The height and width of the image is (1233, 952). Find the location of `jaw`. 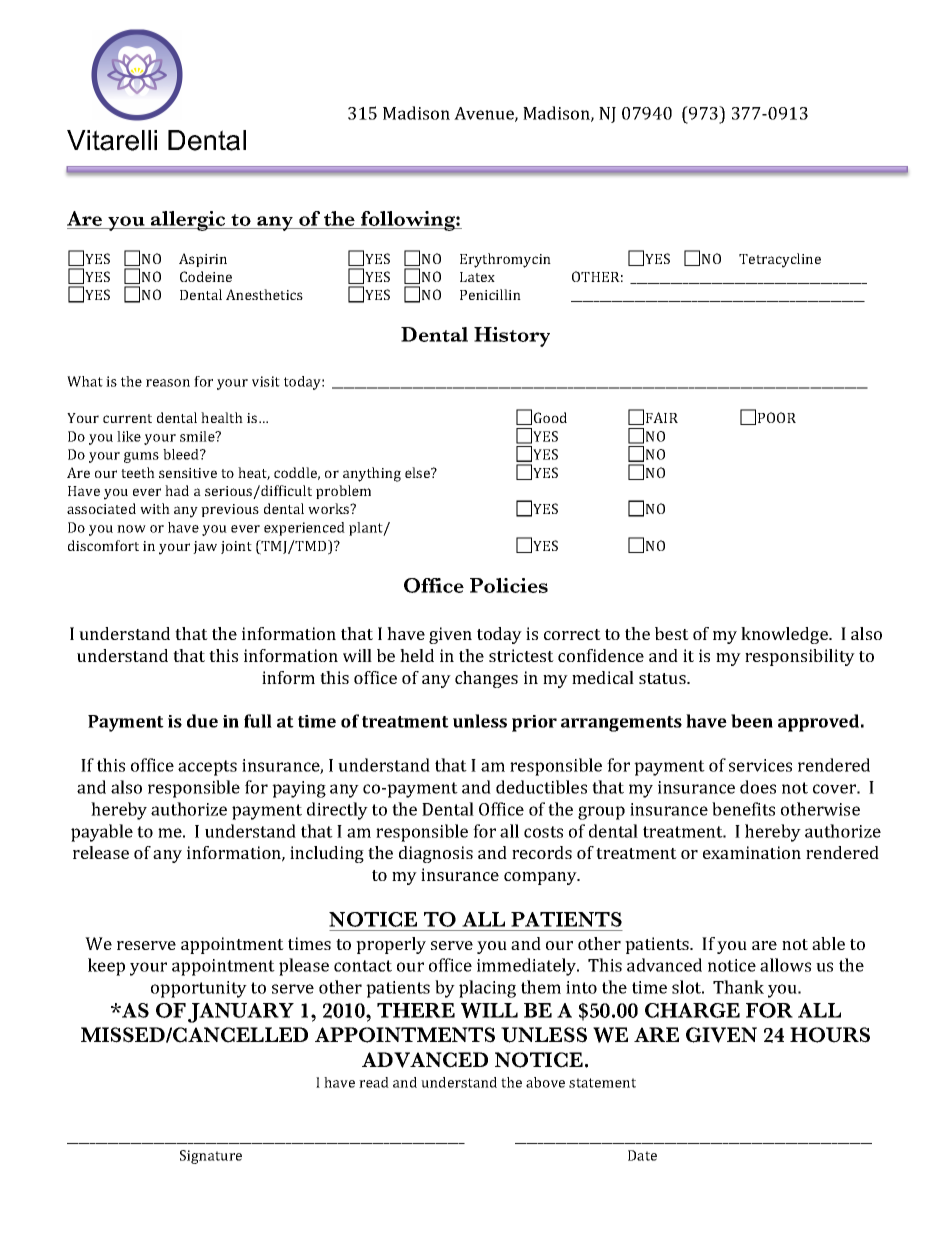

jaw is located at coordinates (205, 547).
